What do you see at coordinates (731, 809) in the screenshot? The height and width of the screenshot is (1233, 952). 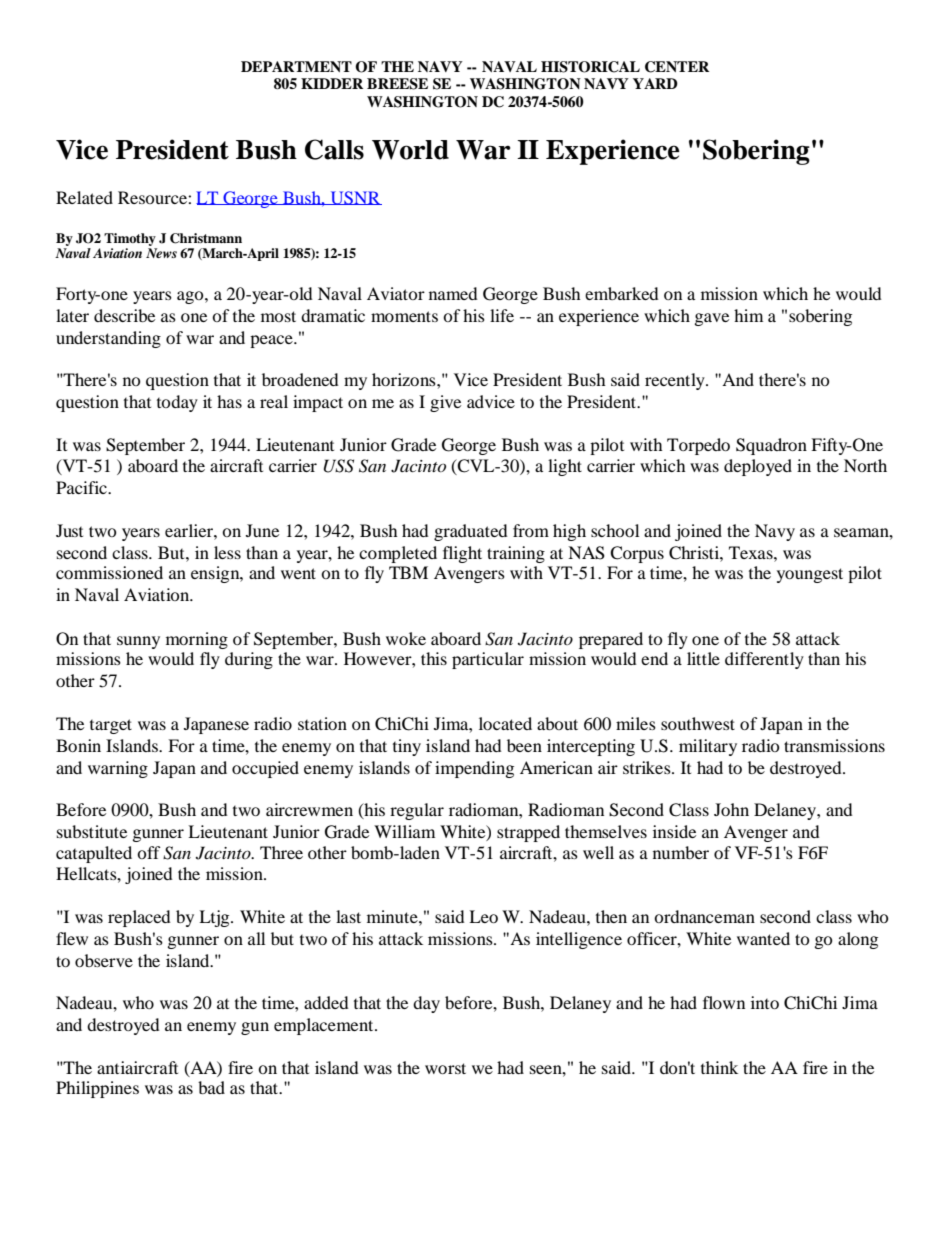 I see `John` at bounding box center [731, 809].
